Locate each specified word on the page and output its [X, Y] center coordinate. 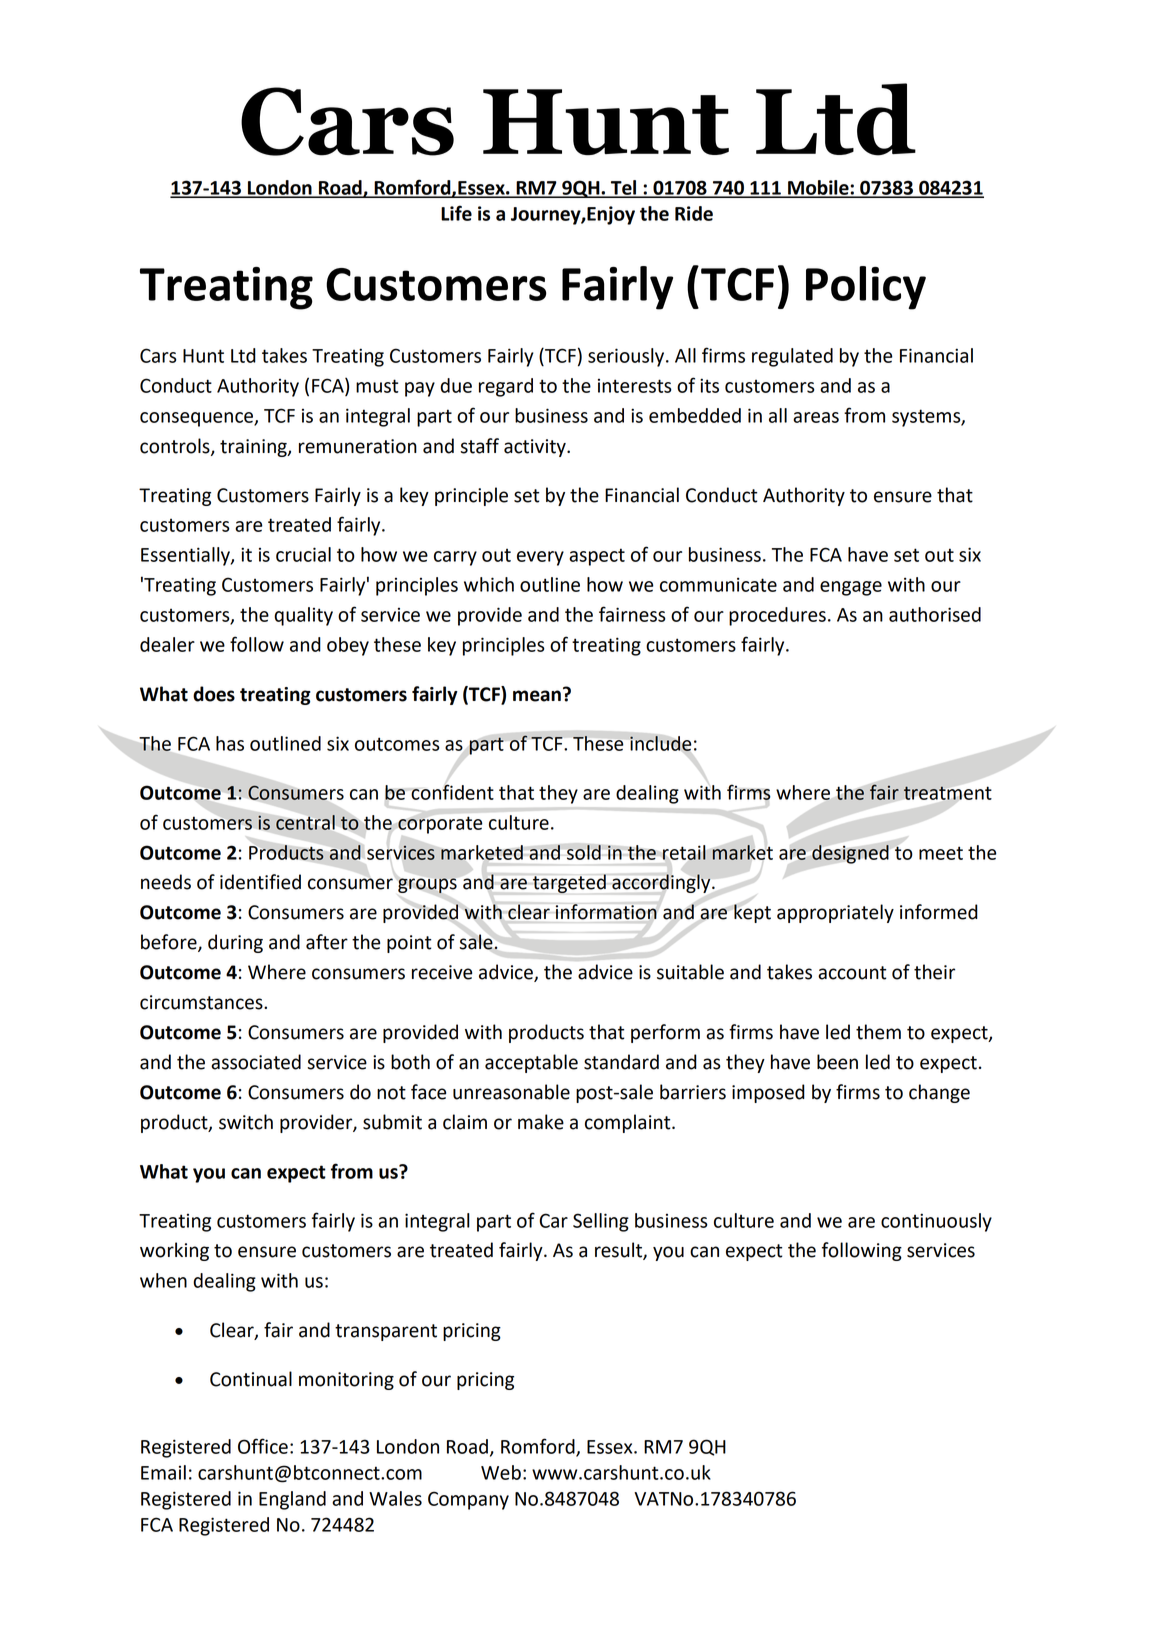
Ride [694, 213]
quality [303, 616]
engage [851, 588]
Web [501, 1472]
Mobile [818, 188]
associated [256, 1062]
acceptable [531, 1063]
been [837, 1062]
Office [263, 1446]
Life [456, 213]
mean [537, 696]
